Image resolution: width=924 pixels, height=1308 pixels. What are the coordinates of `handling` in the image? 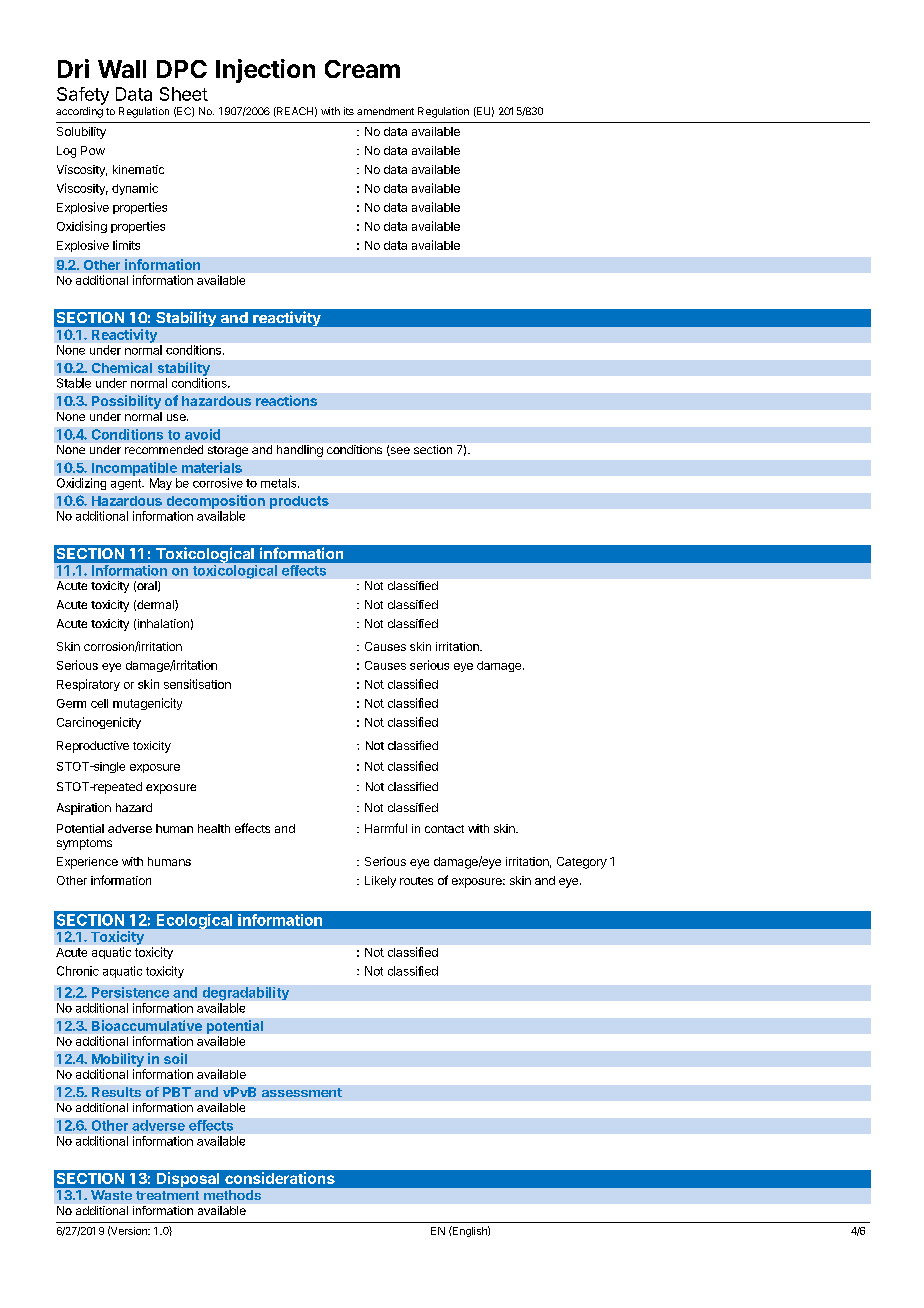 It's located at (300, 451).
